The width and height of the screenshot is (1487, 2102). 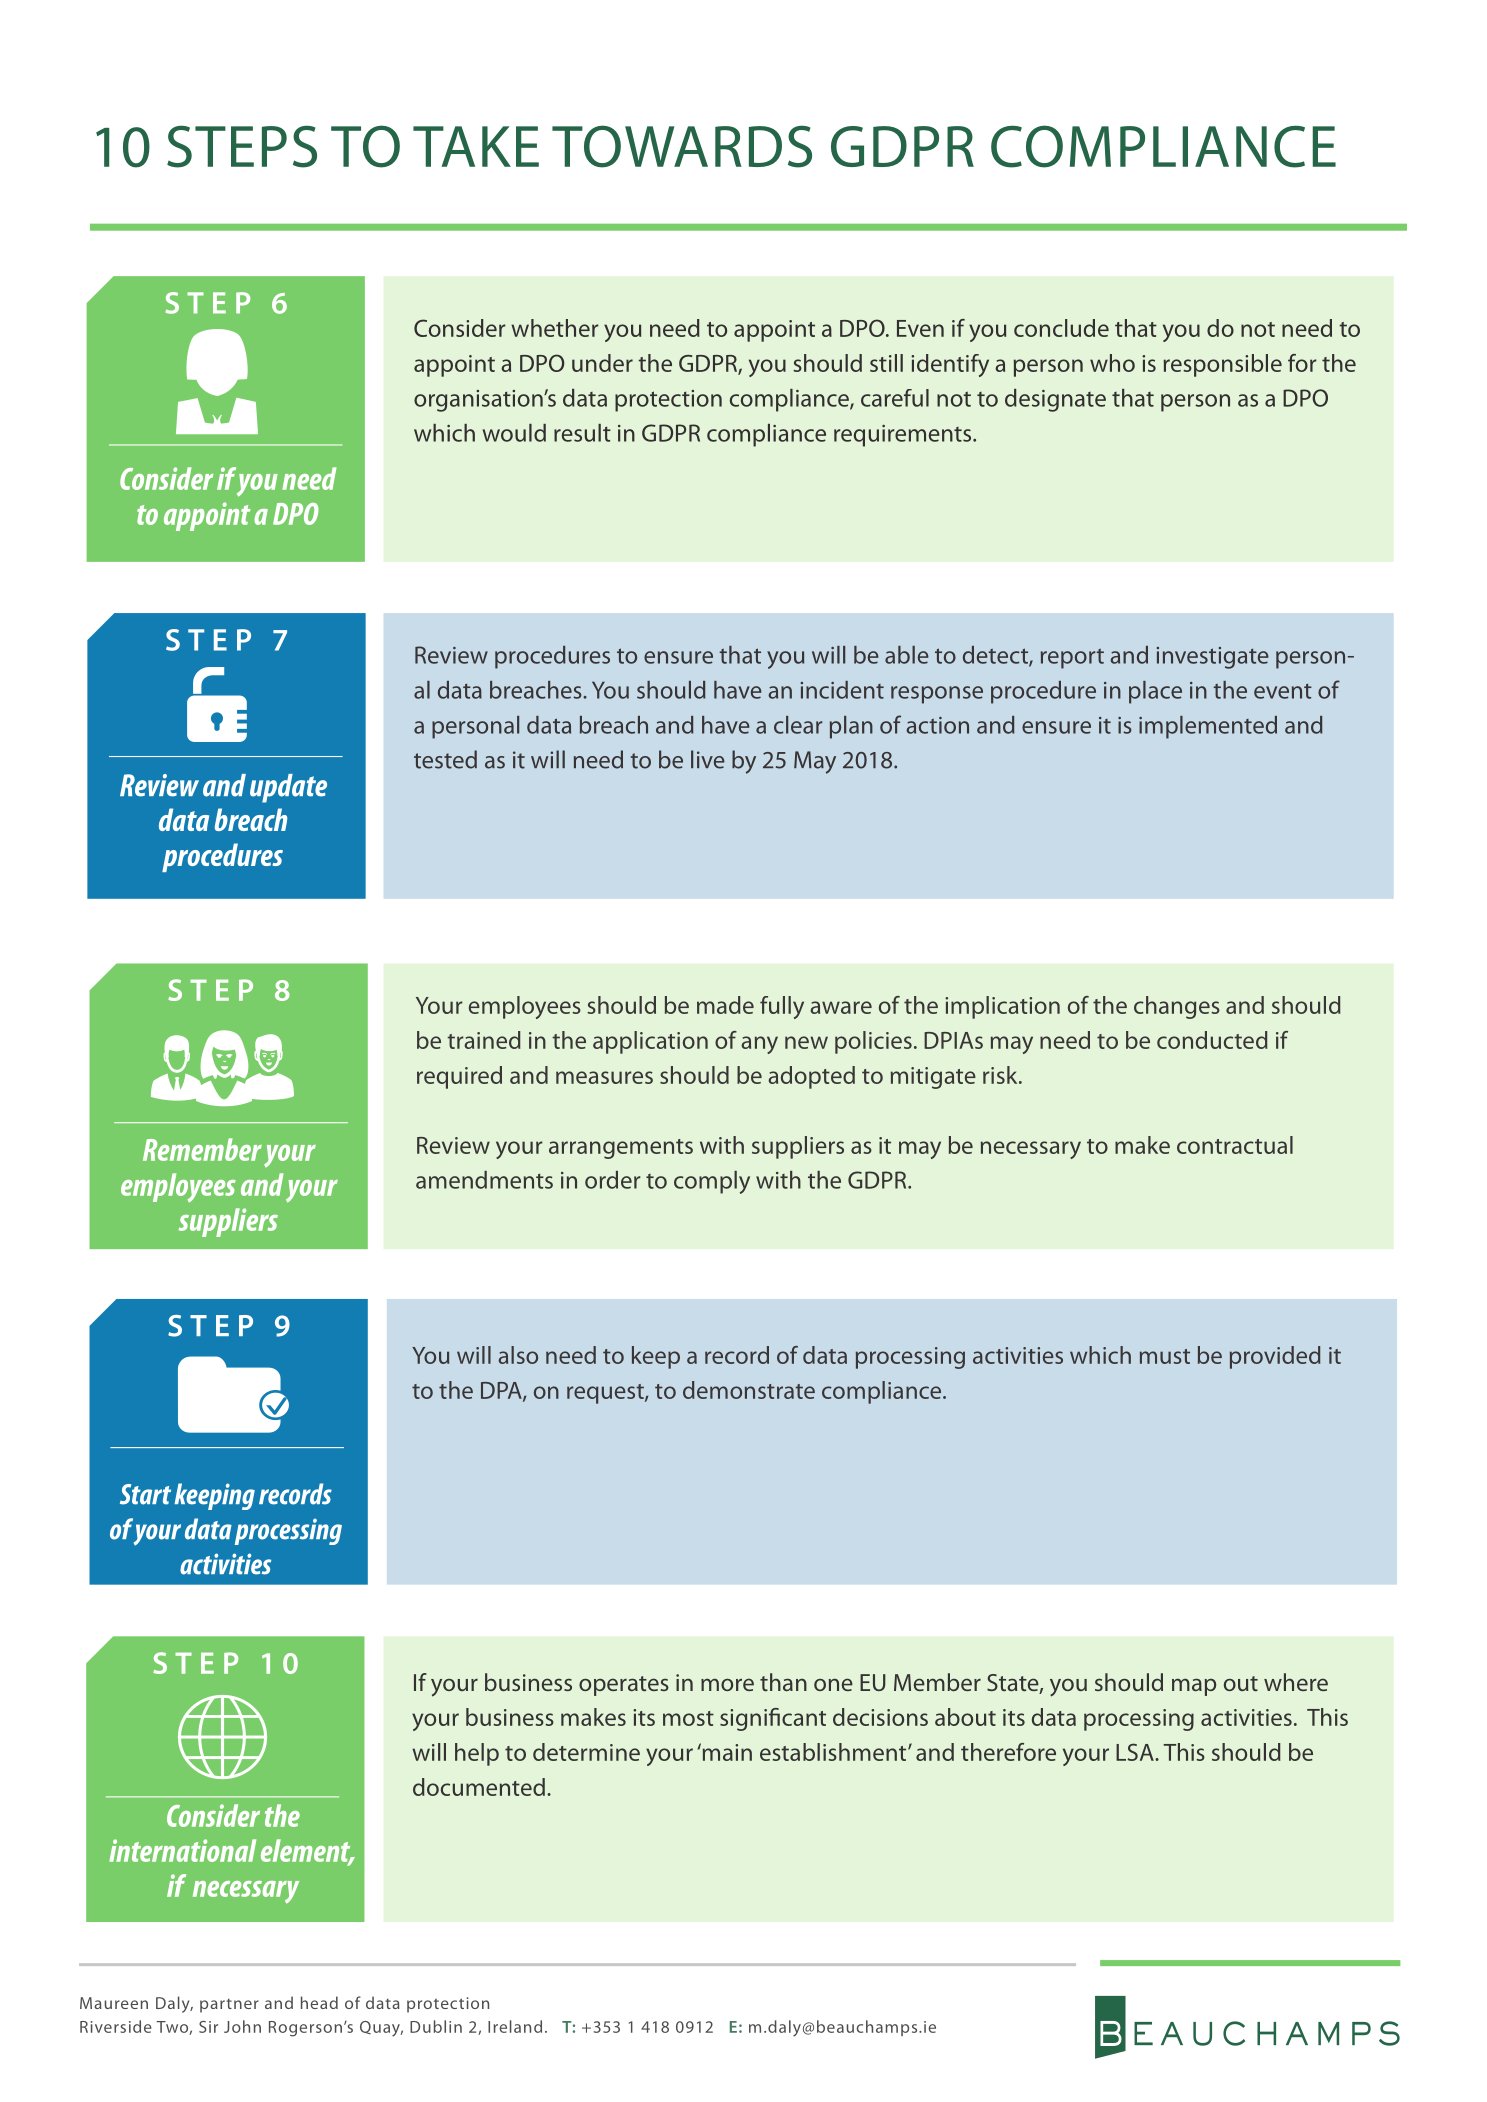 What do you see at coordinates (476, 146) in the screenshot?
I see `TAKE` at bounding box center [476, 146].
